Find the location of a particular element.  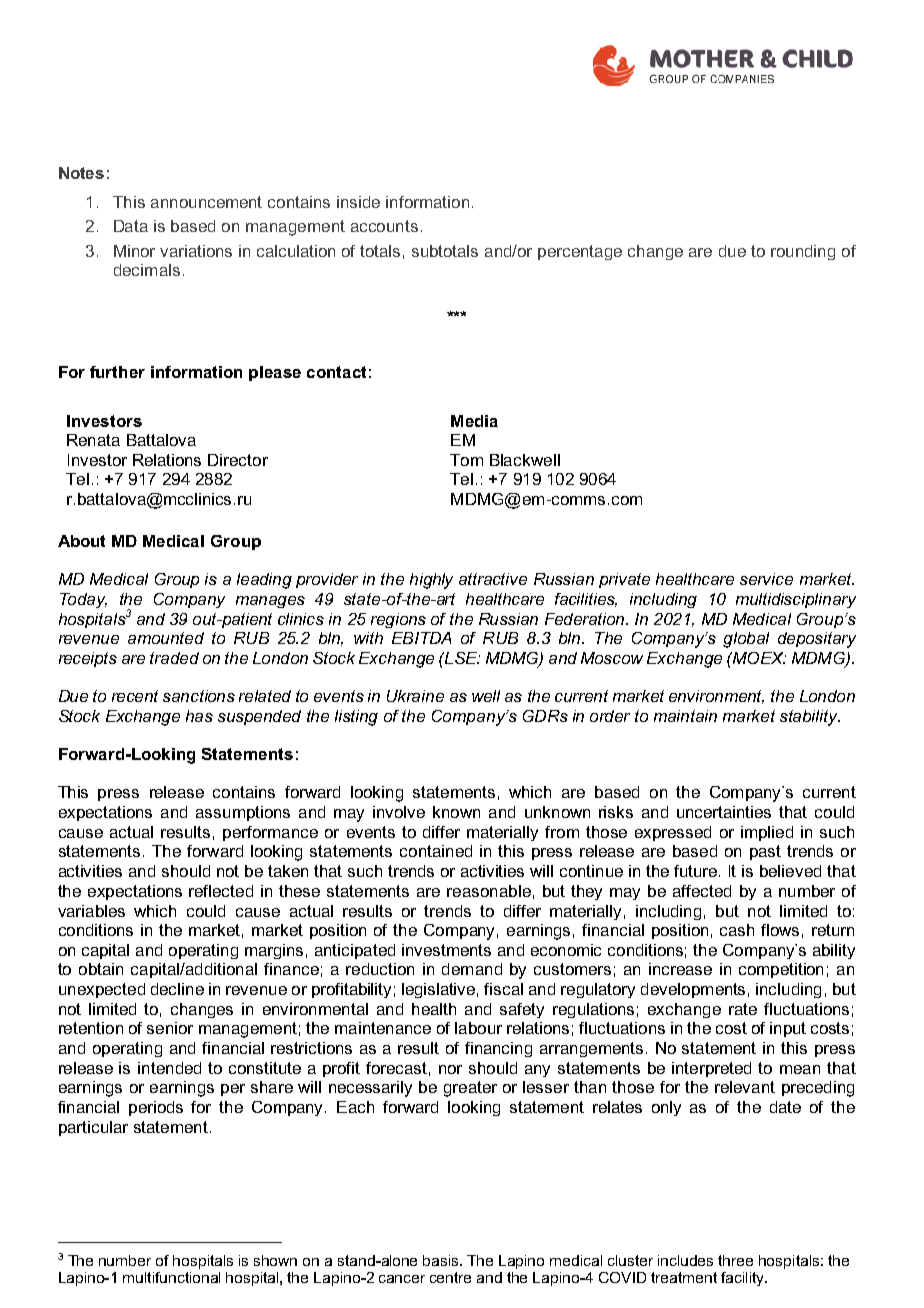

accounts is located at coordinates (384, 226).
